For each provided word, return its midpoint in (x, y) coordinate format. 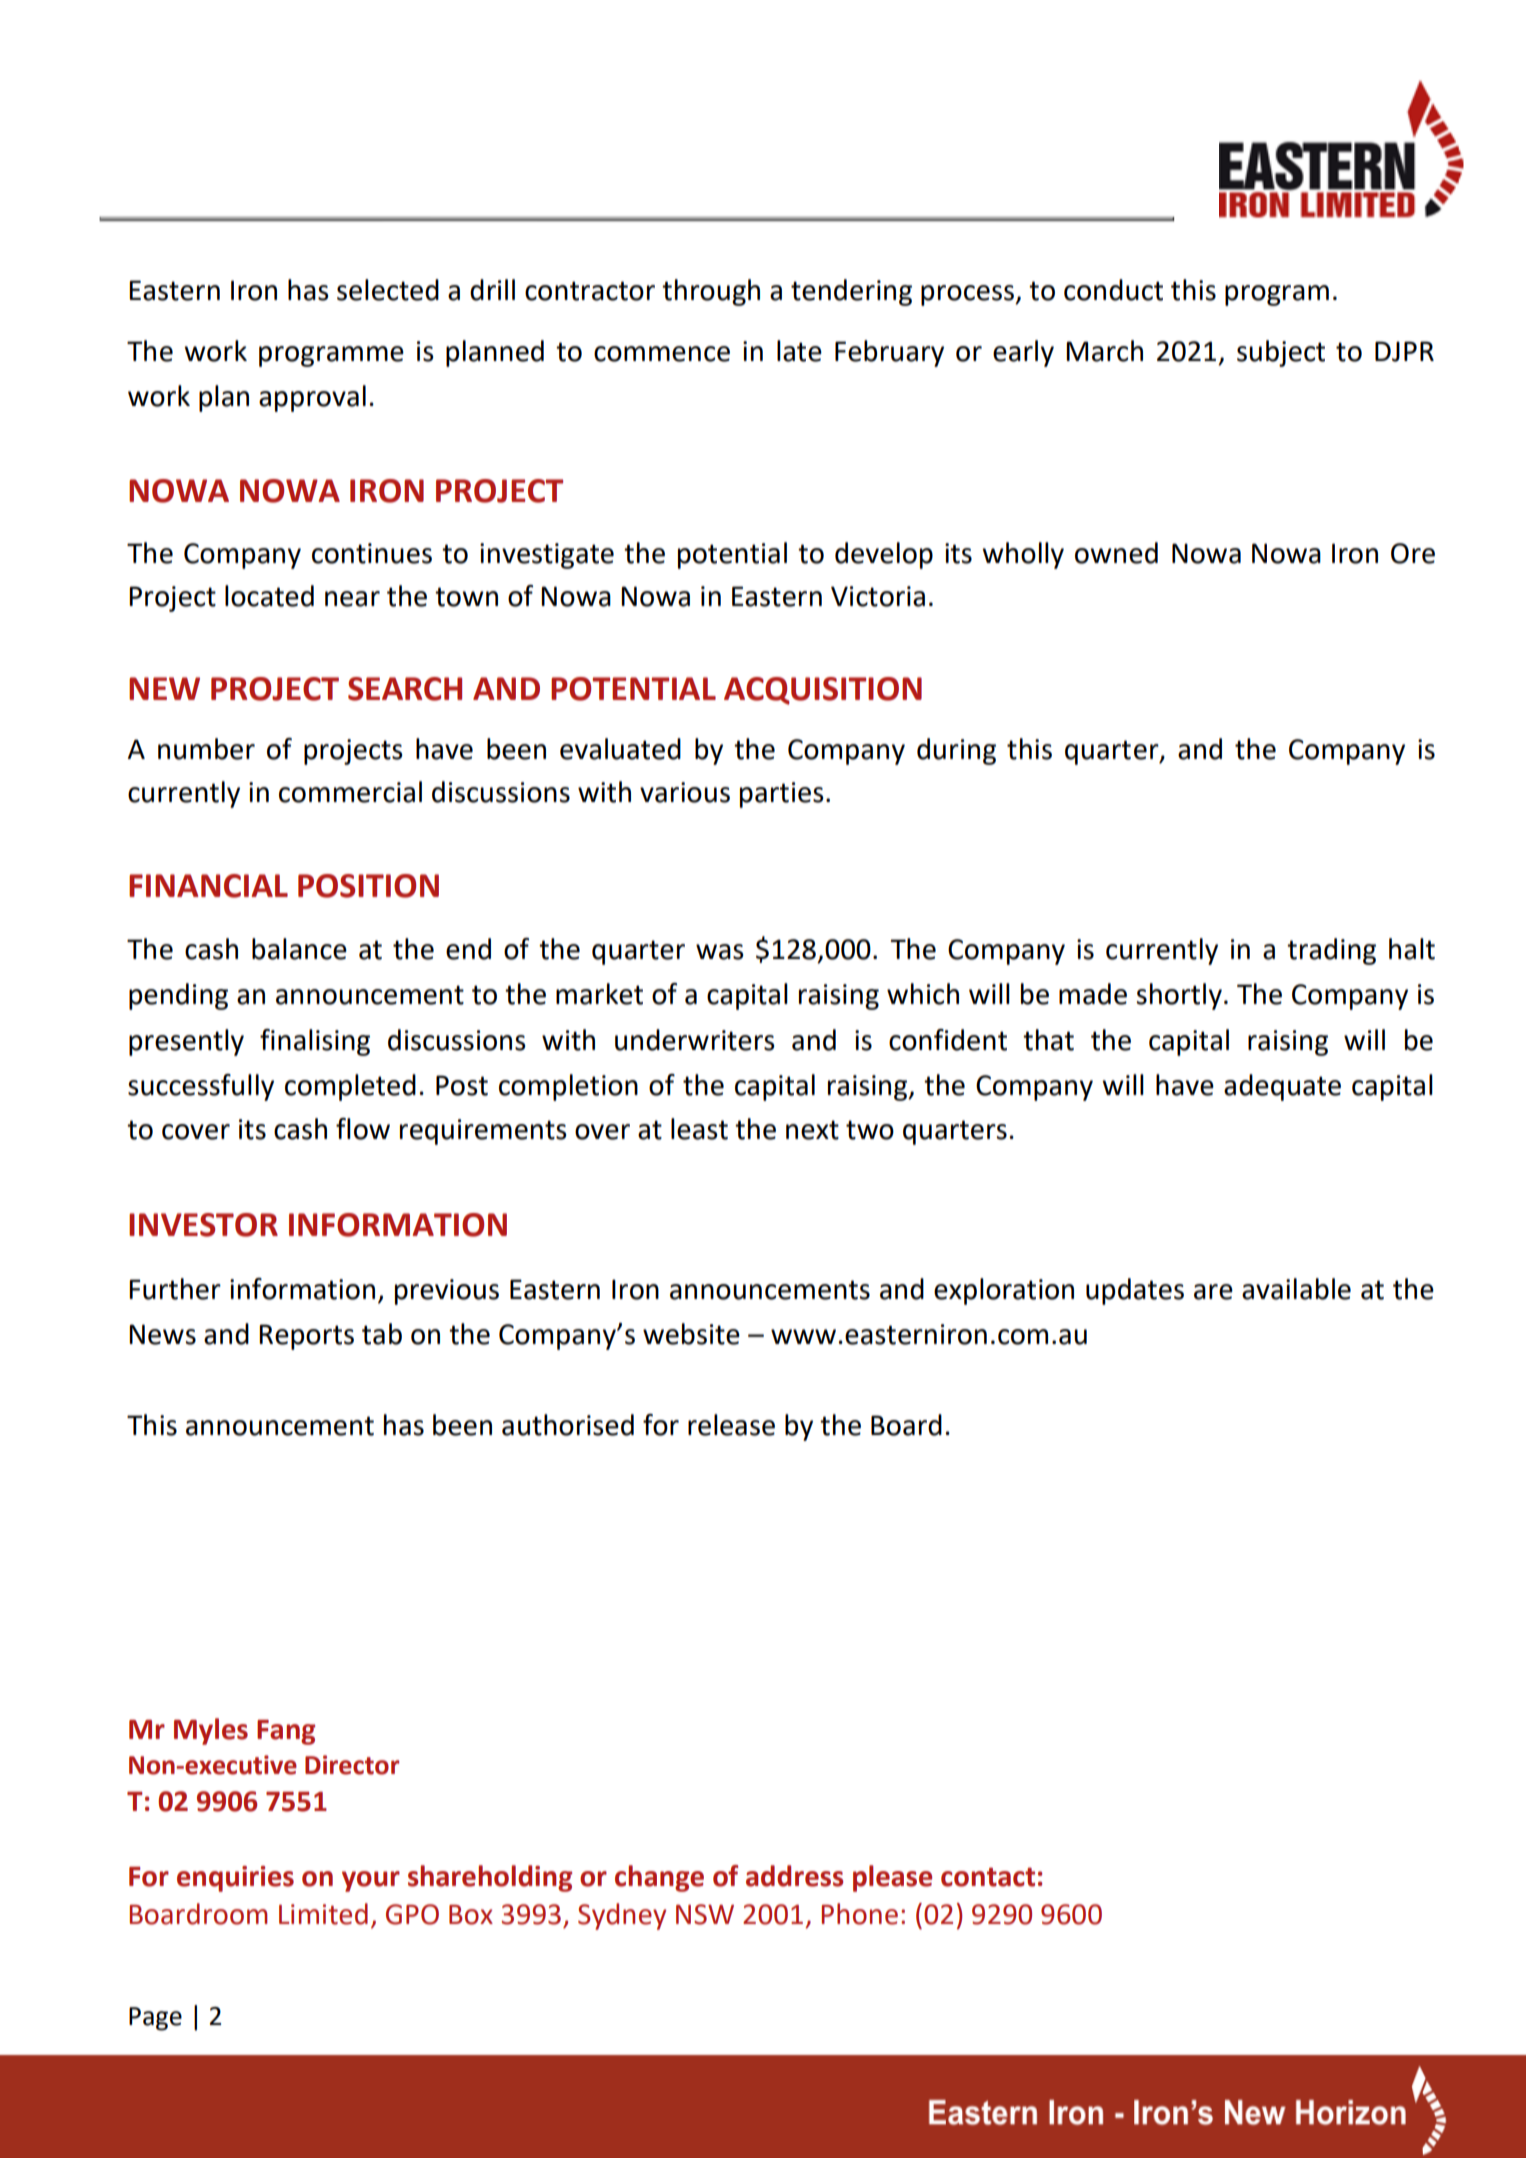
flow (363, 1129)
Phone (860, 1914)
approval (312, 398)
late (799, 351)
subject (1281, 353)
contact (988, 1877)
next (812, 1130)
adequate (1282, 1087)
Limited (323, 1914)
